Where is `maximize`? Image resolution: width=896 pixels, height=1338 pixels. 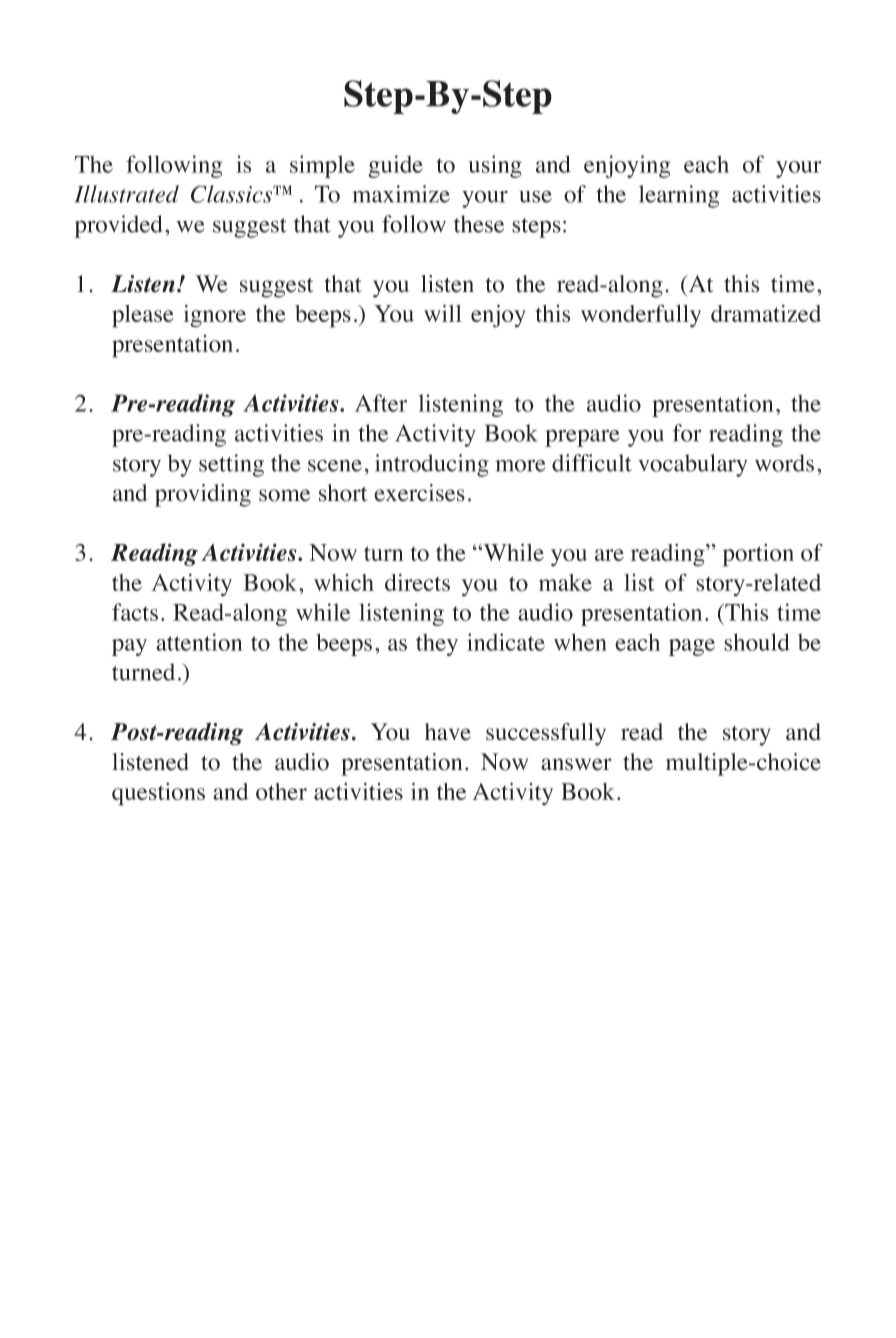
maximize is located at coordinates (401, 194).
